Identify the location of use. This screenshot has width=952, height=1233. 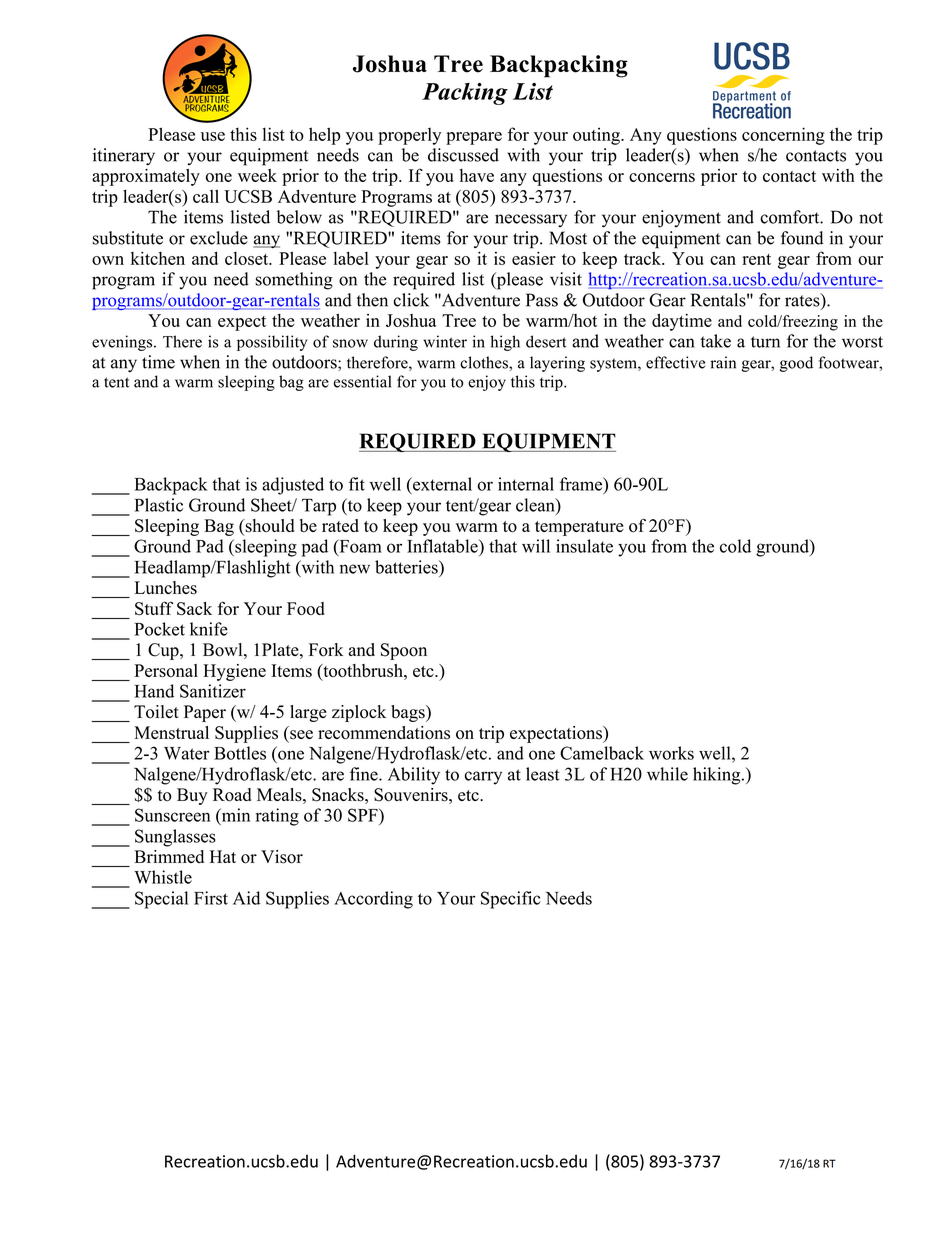
(213, 136).
